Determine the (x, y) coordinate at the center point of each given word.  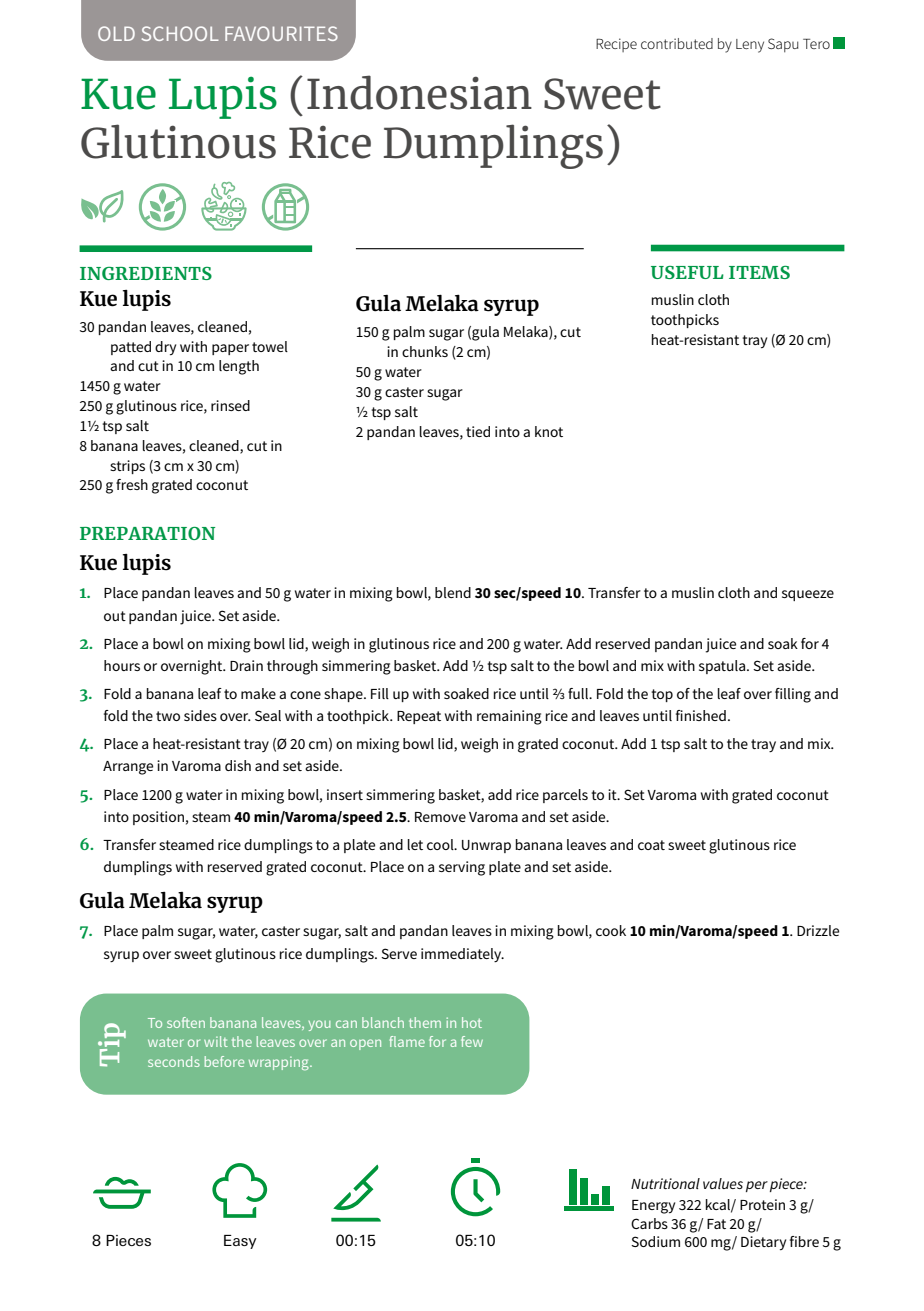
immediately (462, 955)
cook (611, 930)
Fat (716, 1224)
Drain (246, 665)
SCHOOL (180, 33)
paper (230, 349)
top (662, 695)
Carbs (649, 1223)
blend (453, 592)
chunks (425, 351)
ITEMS (759, 272)
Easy (240, 1242)
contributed (677, 43)
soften (186, 1022)
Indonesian (419, 92)
